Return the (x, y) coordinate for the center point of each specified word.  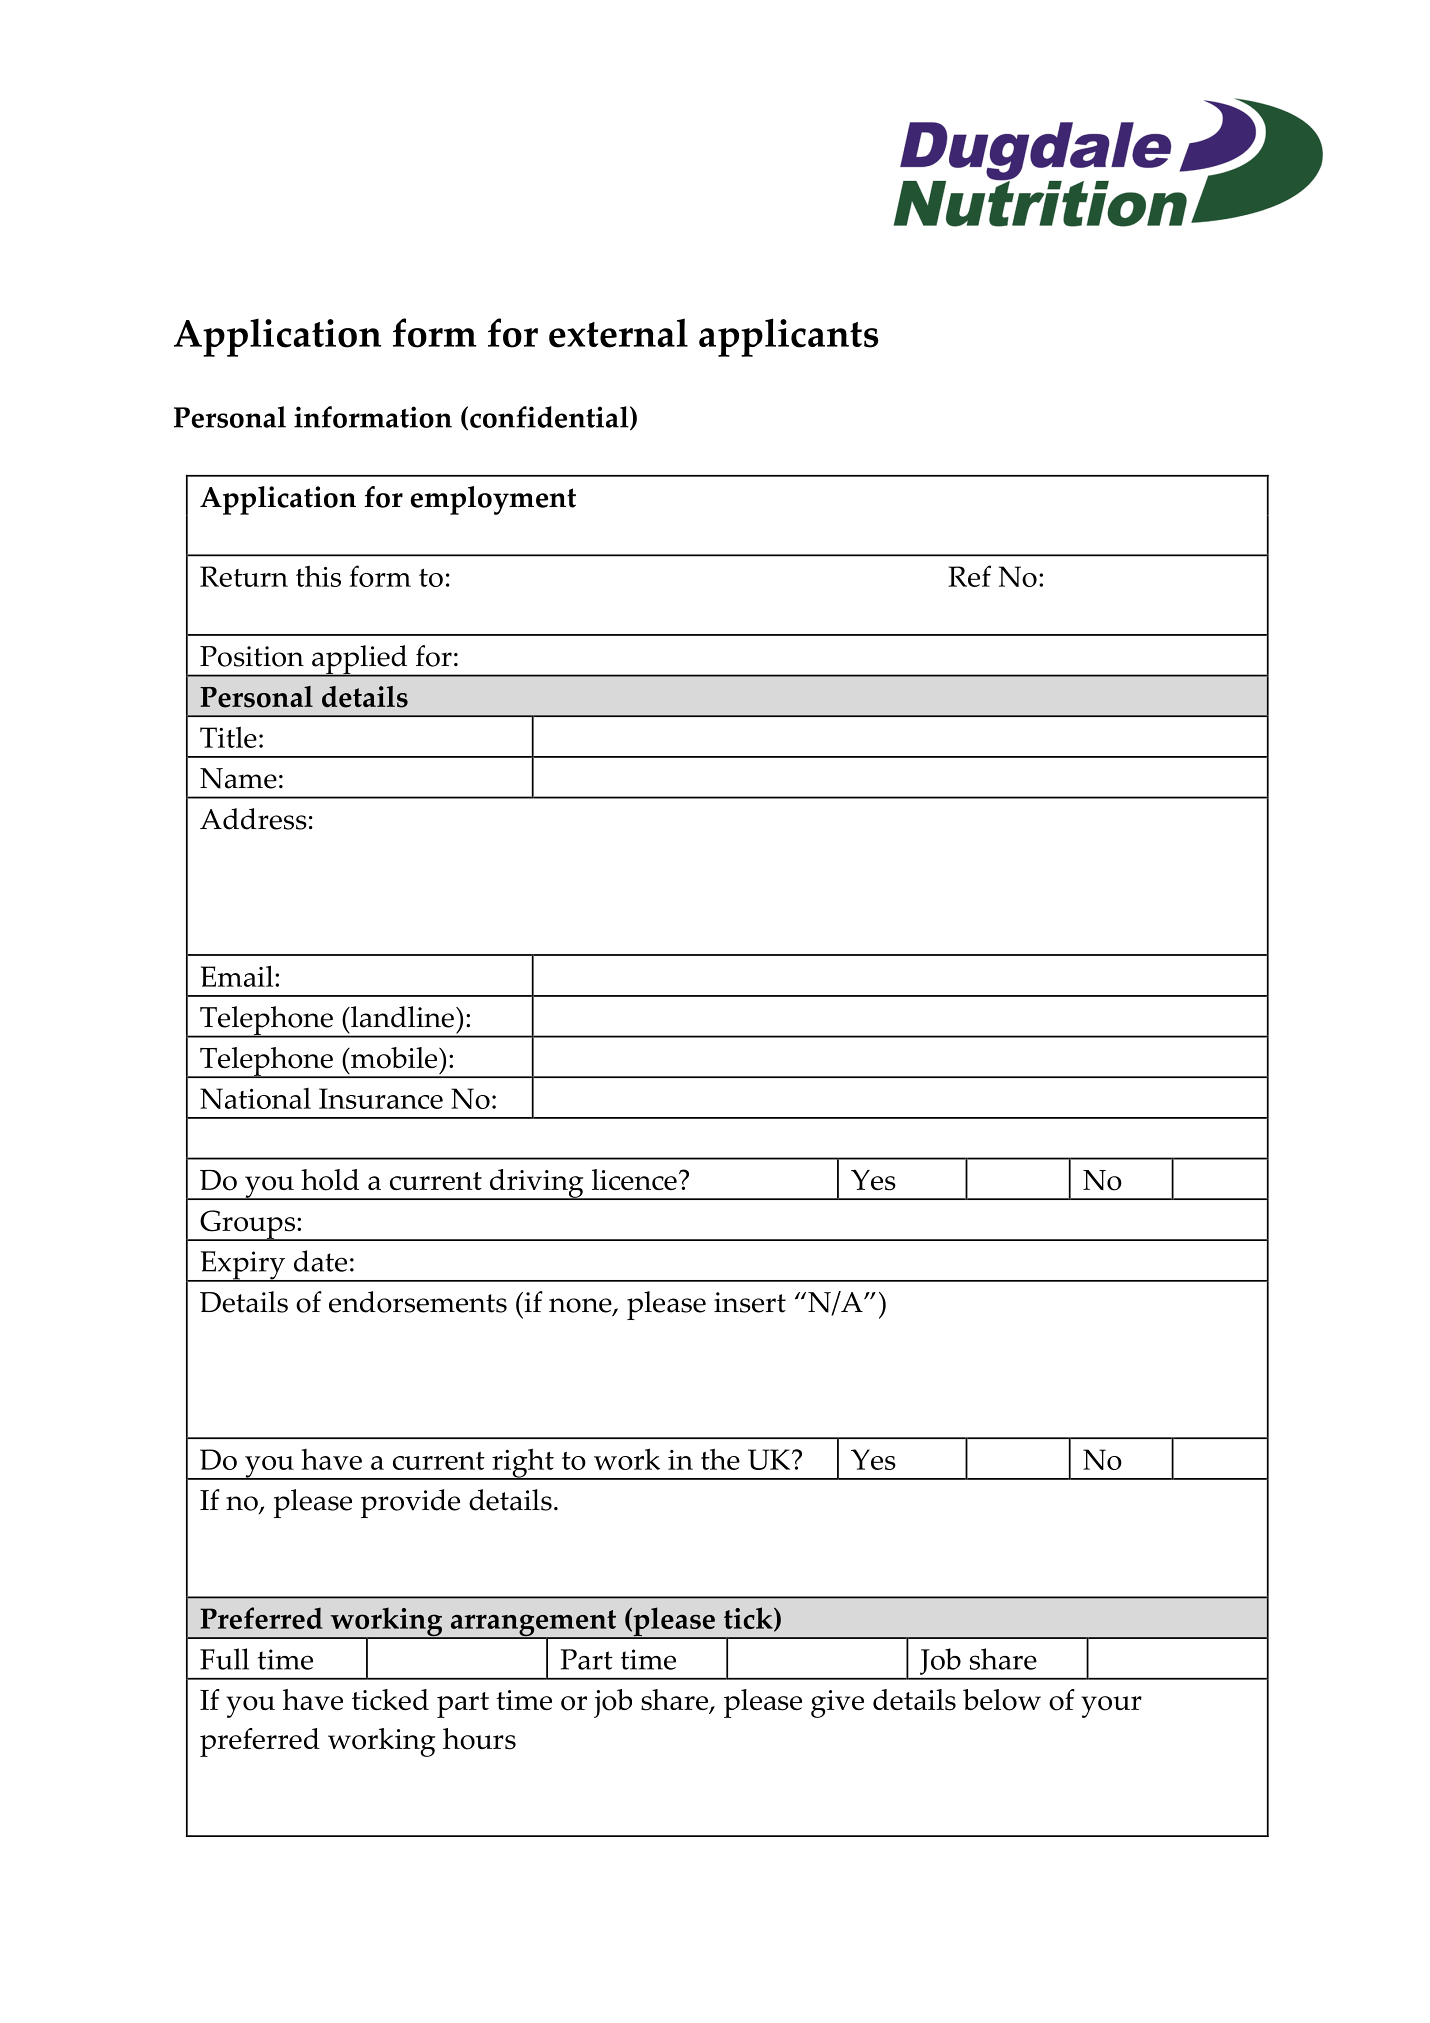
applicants (788, 337)
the (720, 1459)
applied (360, 661)
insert (750, 1302)
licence (634, 1179)
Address (253, 819)
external (618, 333)
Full (224, 1659)
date (320, 1261)
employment (493, 500)
